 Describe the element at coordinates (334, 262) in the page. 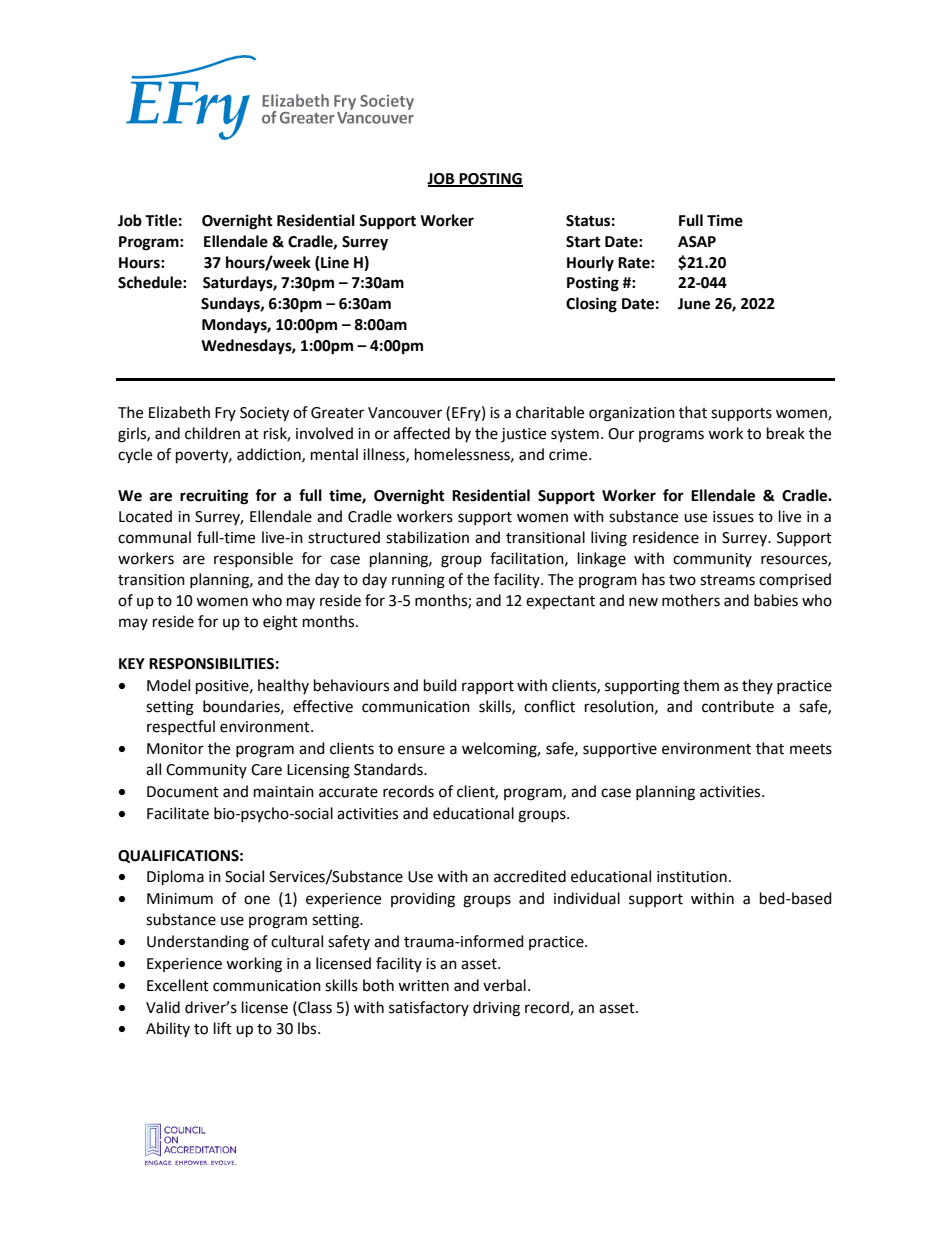

I see `Line` at that location.
